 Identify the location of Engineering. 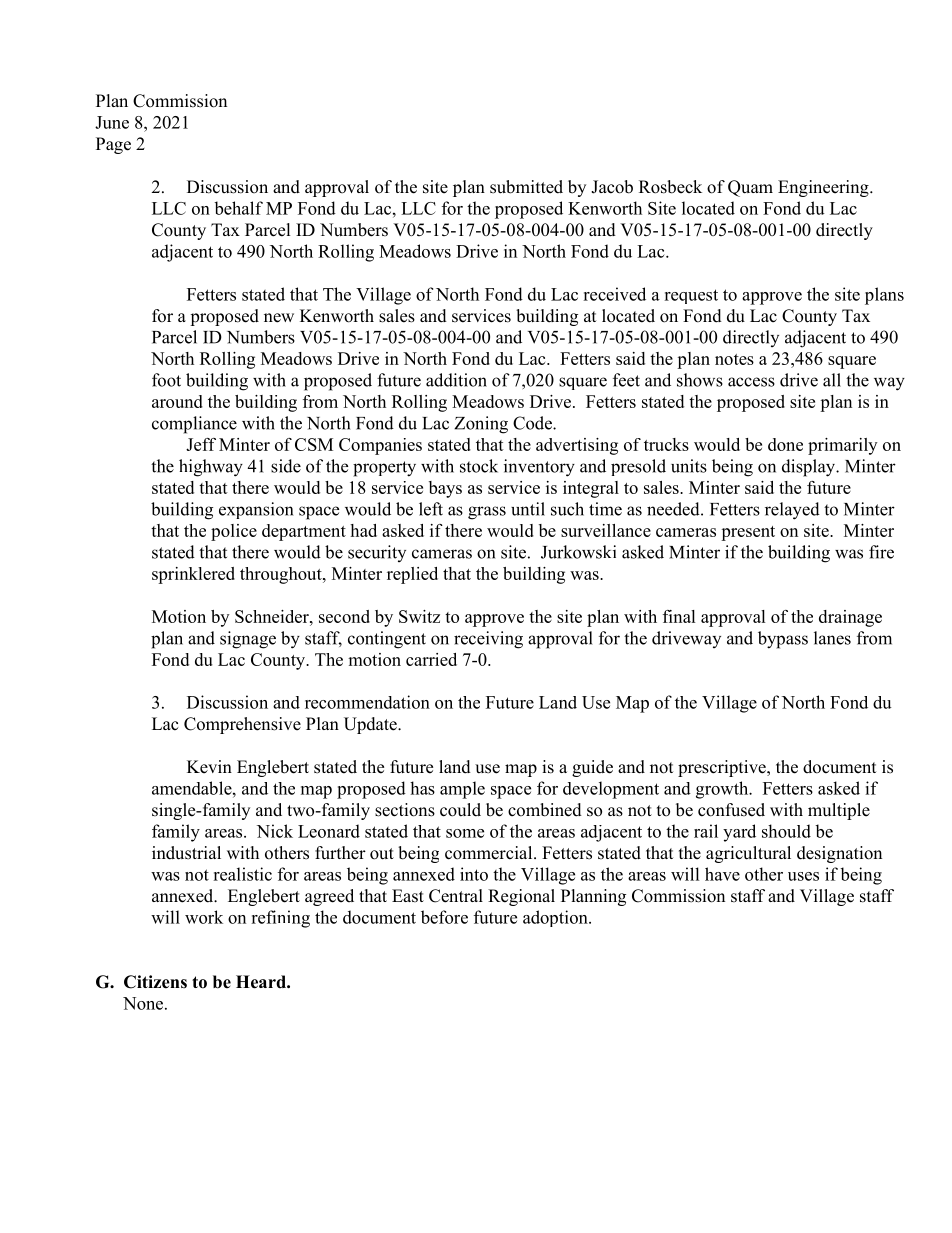
(824, 188).
